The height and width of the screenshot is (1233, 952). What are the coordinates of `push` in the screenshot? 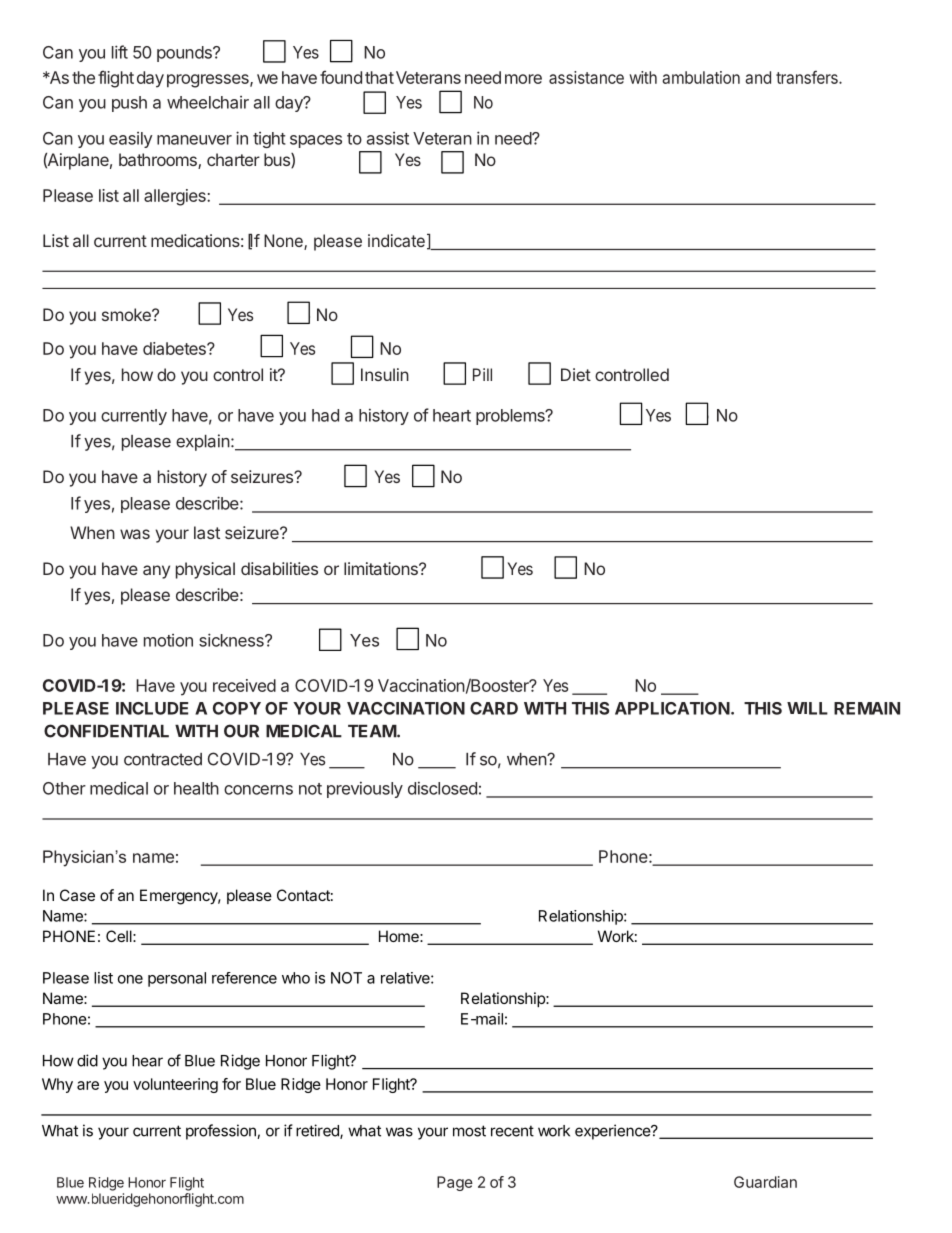 It's located at (129, 104).
